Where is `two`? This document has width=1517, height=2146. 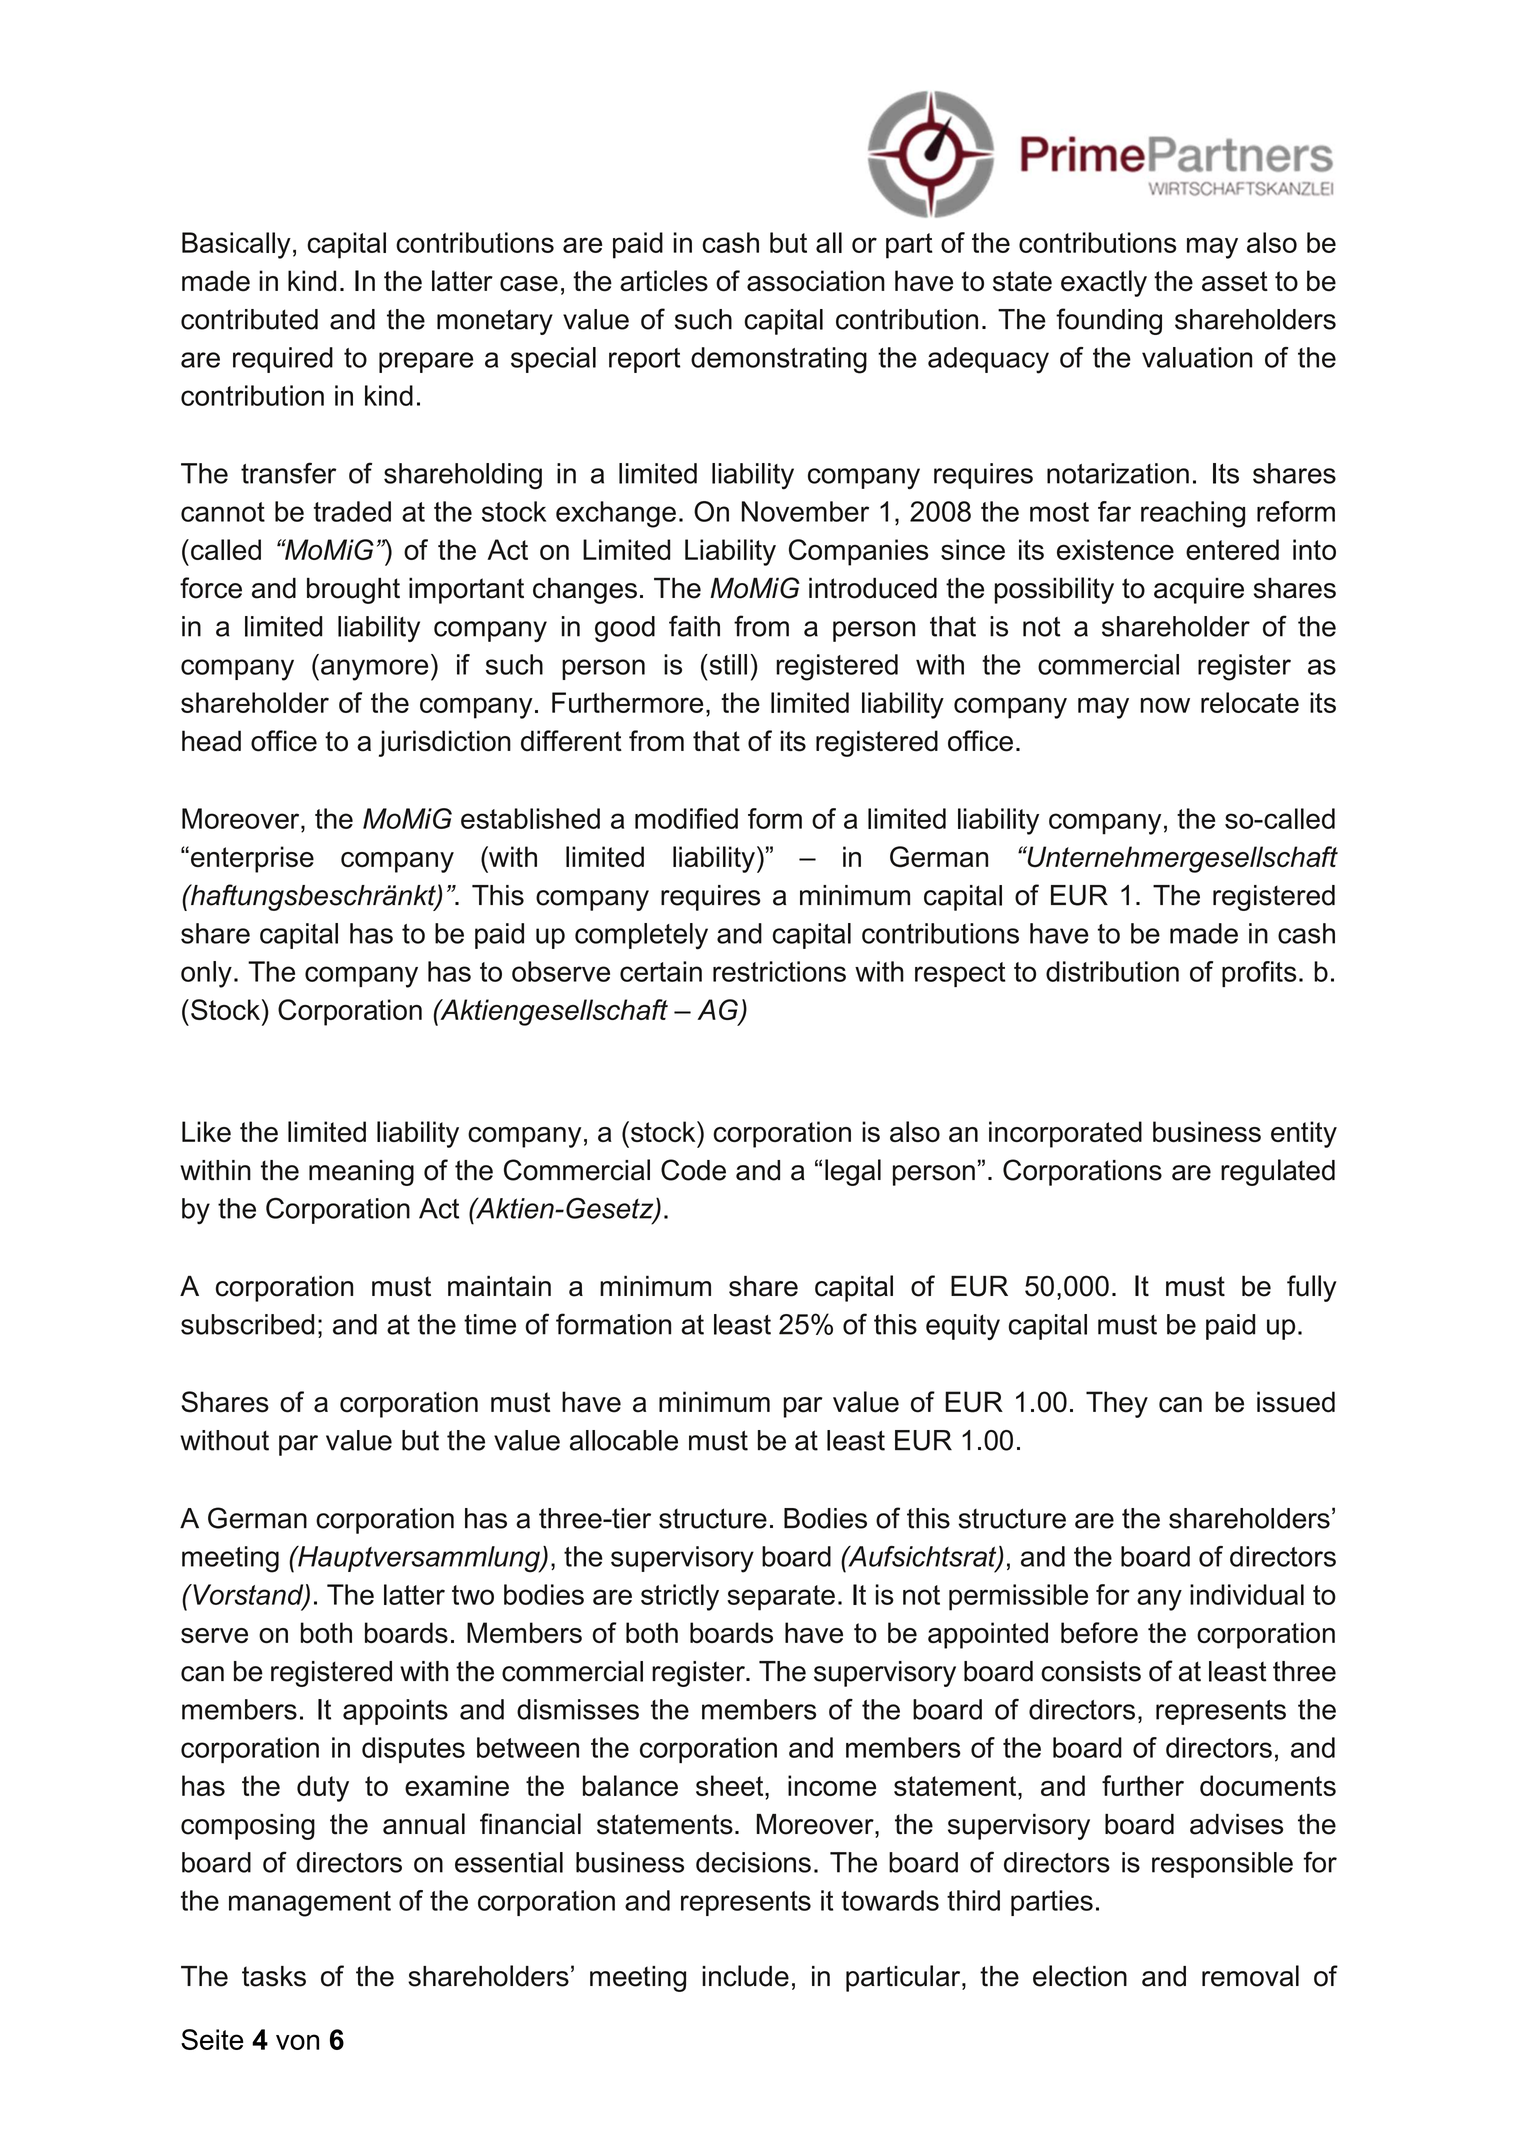
two is located at coordinates (473, 1595).
